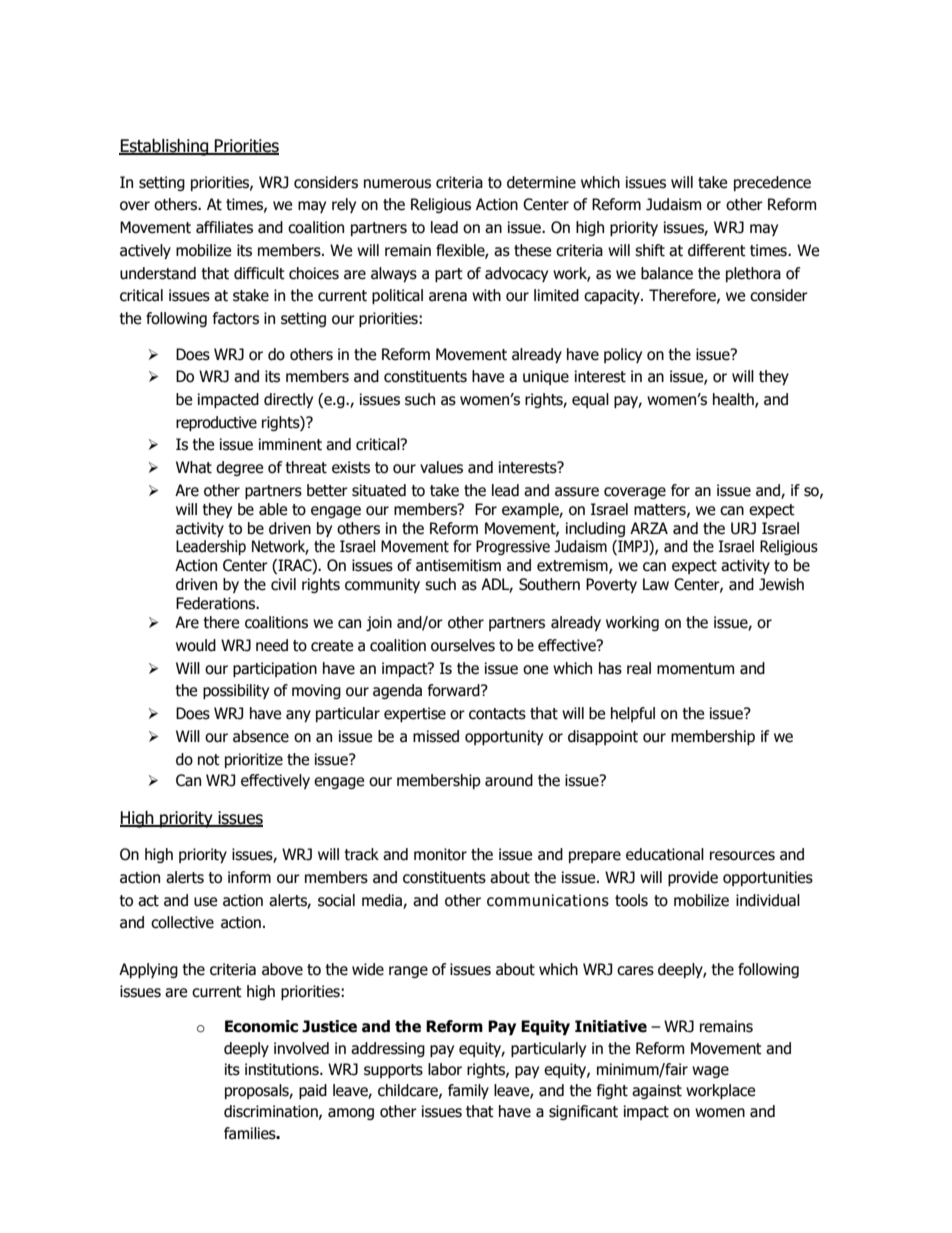 The width and height of the screenshot is (952, 1233). Describe the element at coordinates (249, 877) in the screenshot. I see `inform` at that location.
